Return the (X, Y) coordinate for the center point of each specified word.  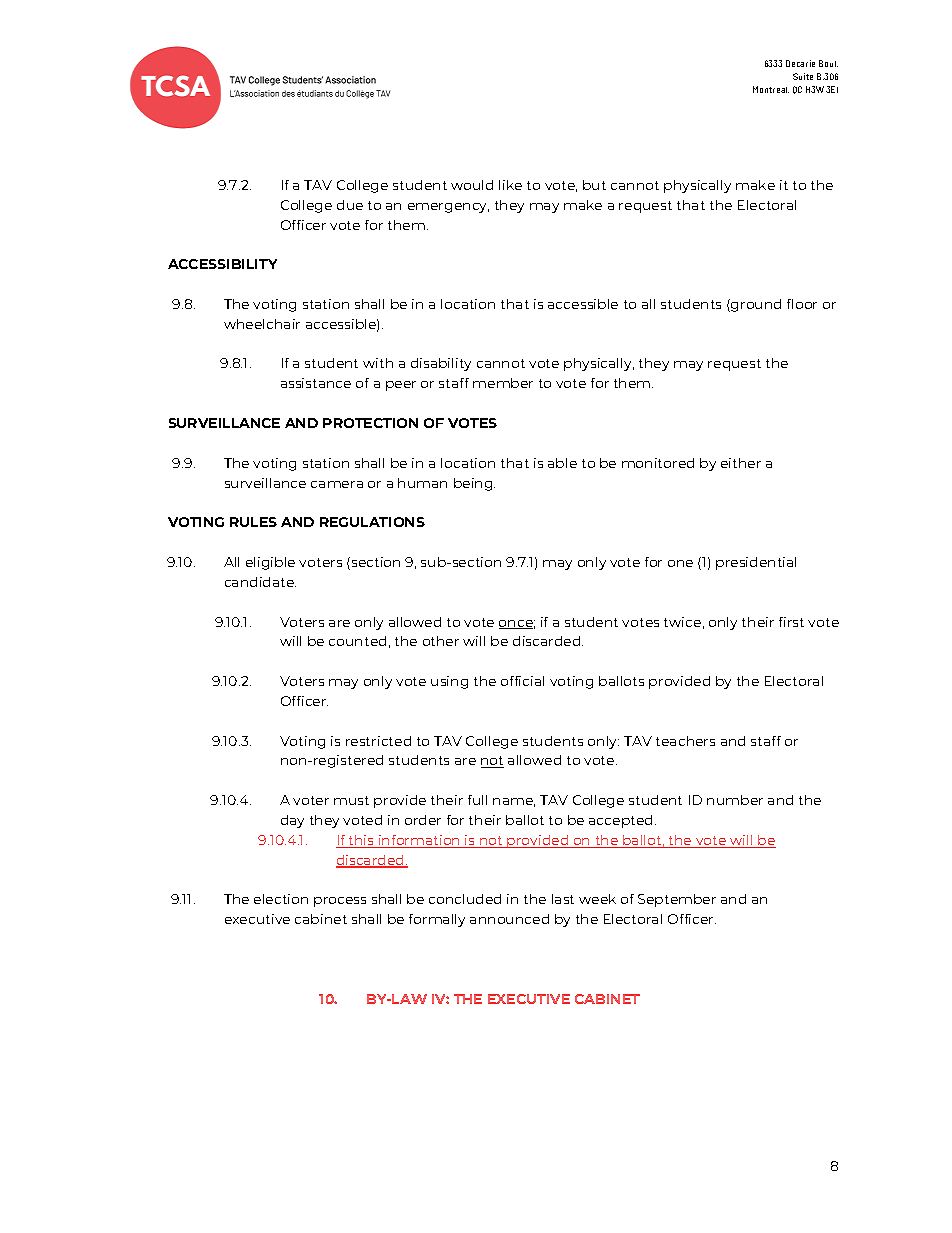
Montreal (771, 89)
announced (509, 919)
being (474, 484)
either (741, 463)
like (510, 185)
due (350, 205)
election (281, 899)
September (677, 900)
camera (337, 484)
